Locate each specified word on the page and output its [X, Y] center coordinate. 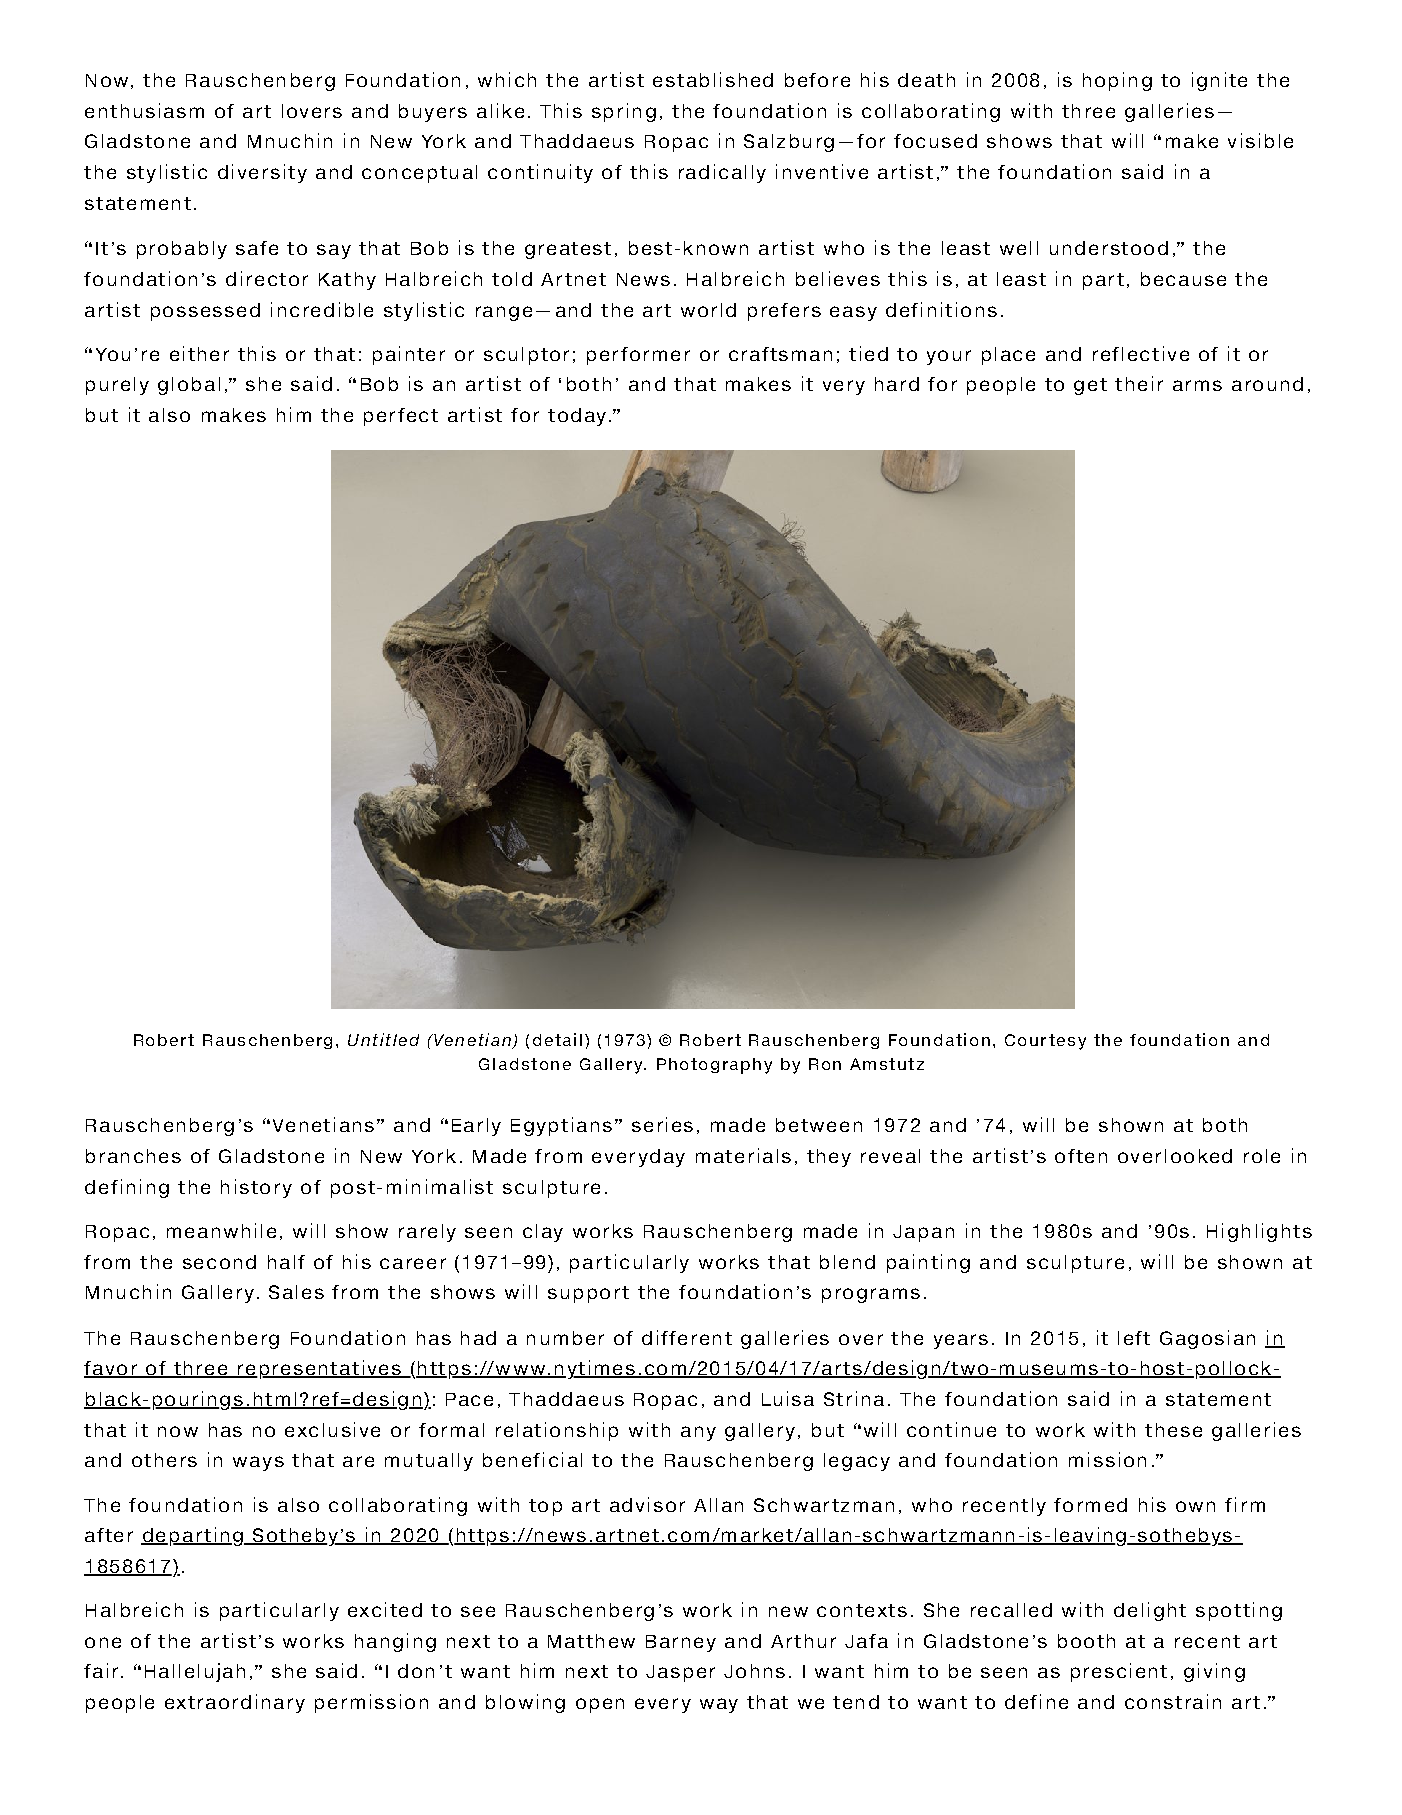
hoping [1117, 81]
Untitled [383, 1039]
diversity [262, 173]
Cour [1025, 1040]
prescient [1119, 1672]
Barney [681, 1643]
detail [557, 1039]
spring [624, 112]
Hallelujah [195, 1672]
